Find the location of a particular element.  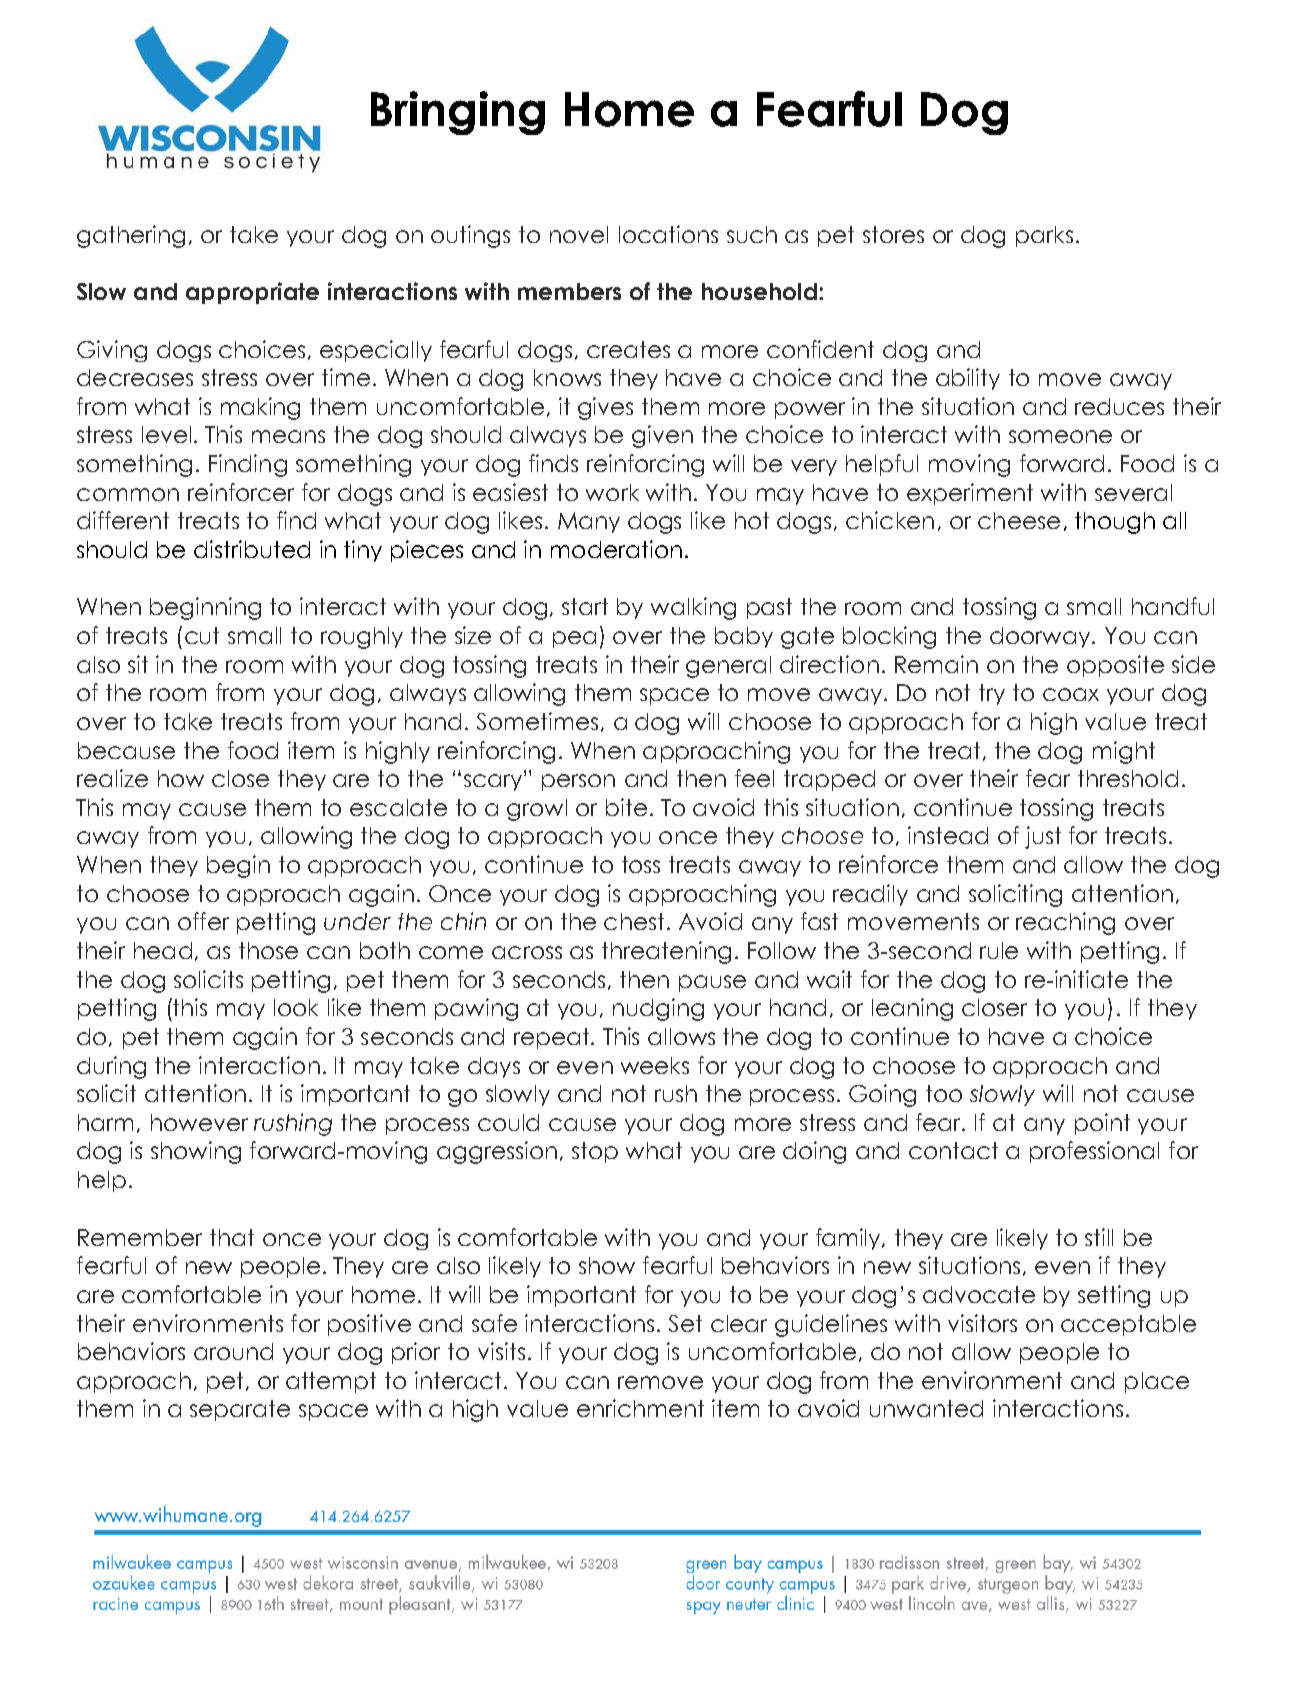

enrichment is located at coordinates (640, 1408).
